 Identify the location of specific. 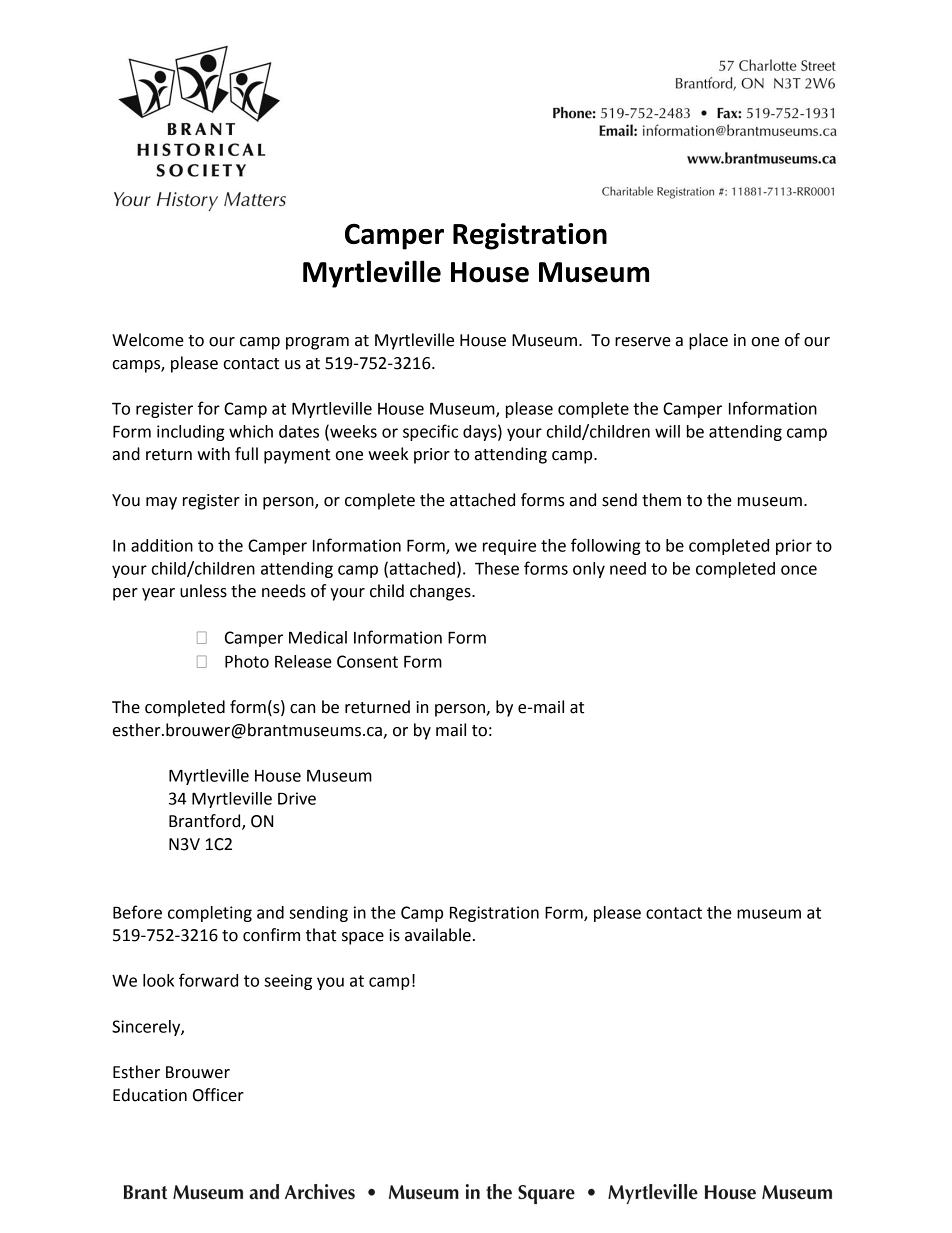
(430, 432).
